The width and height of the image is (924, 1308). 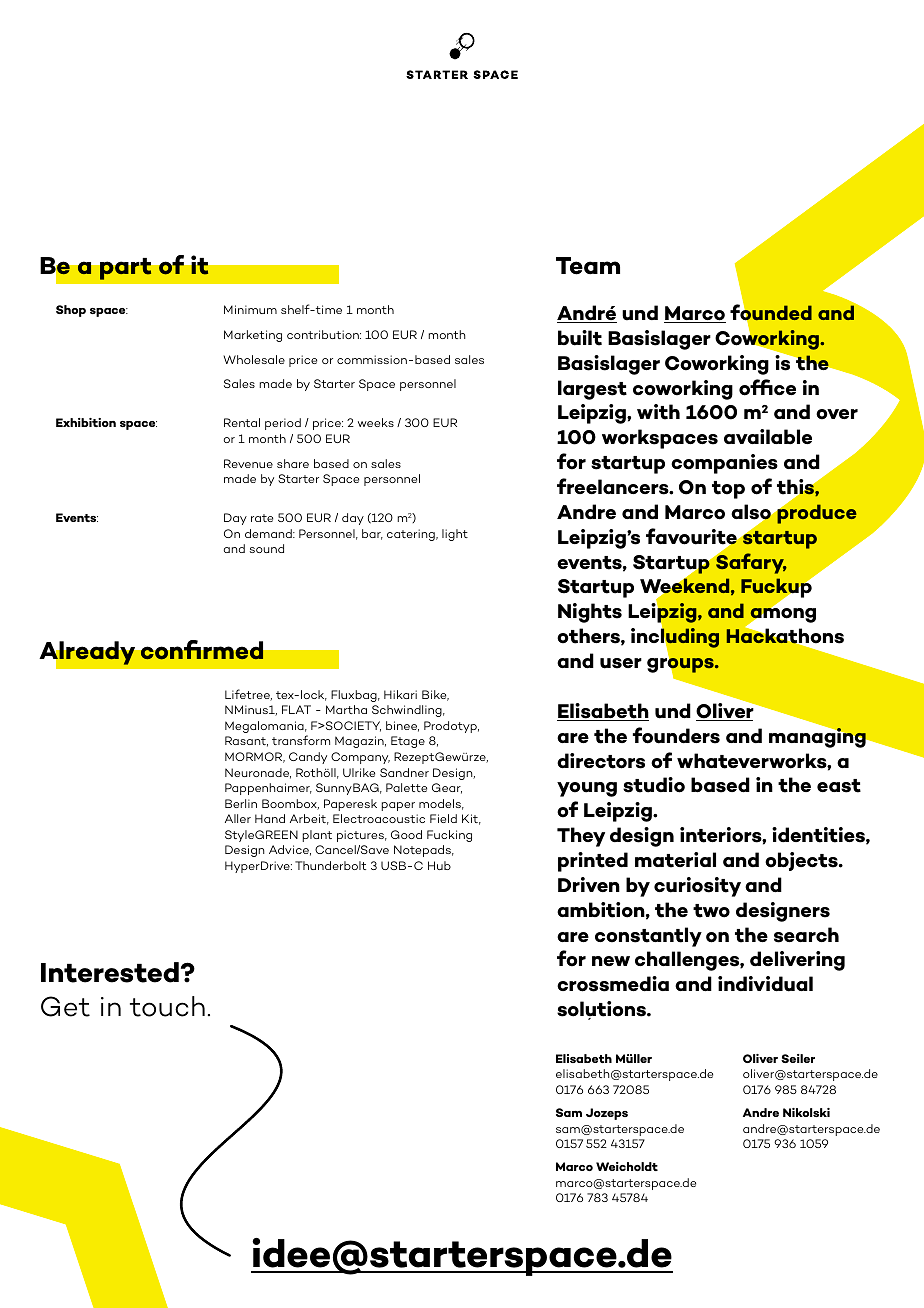 What do you see at coordinates (621, 663) in the image?
I see `user` at bounding box center [621, 663].
